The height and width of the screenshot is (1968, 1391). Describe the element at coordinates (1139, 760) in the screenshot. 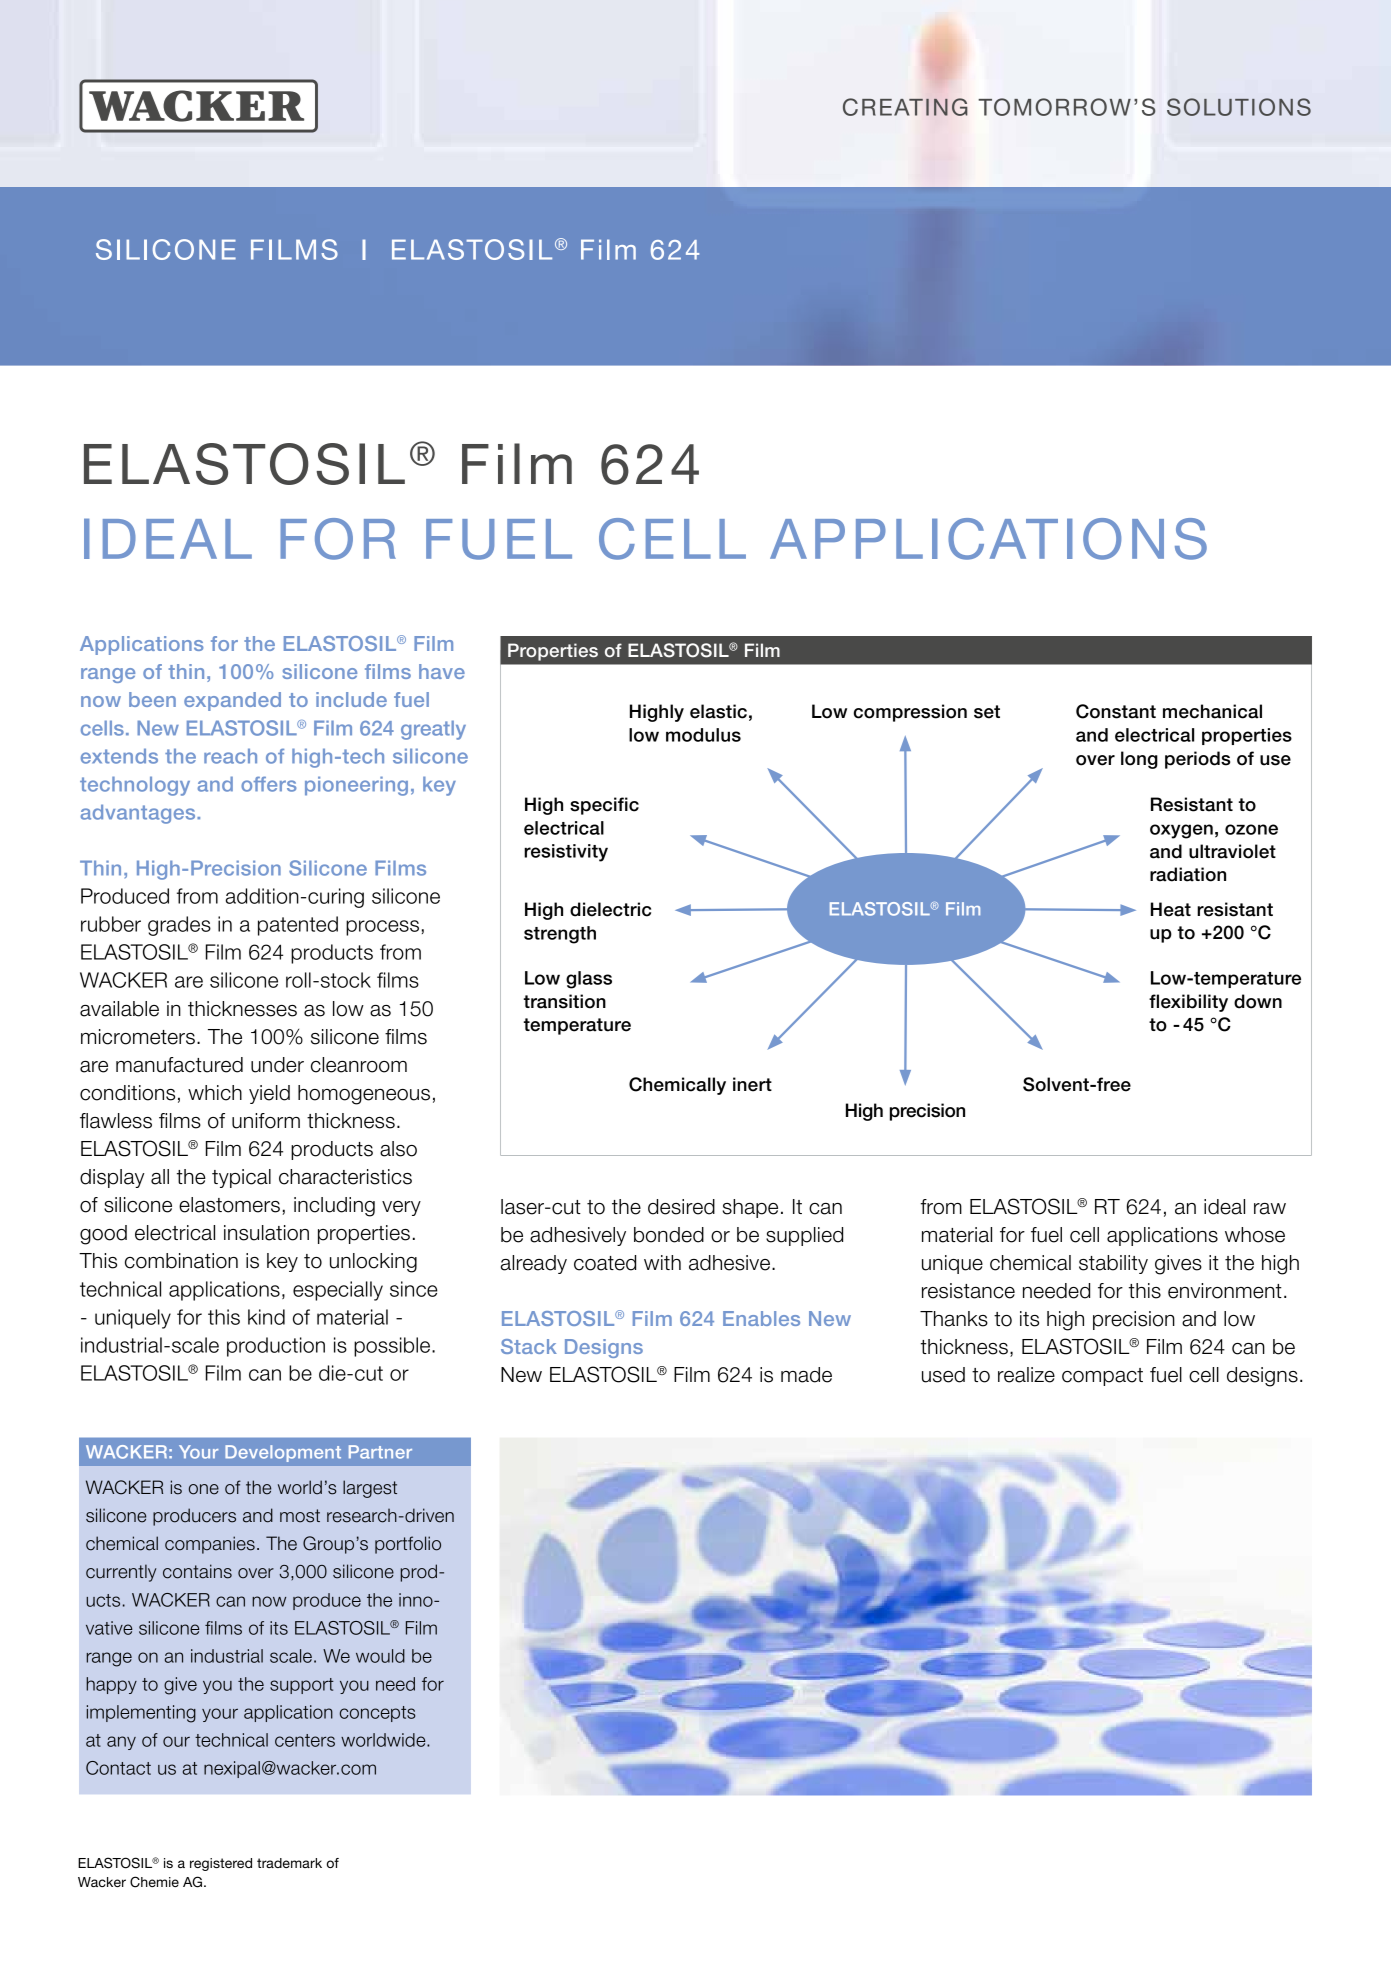

I see `long` at that location.
